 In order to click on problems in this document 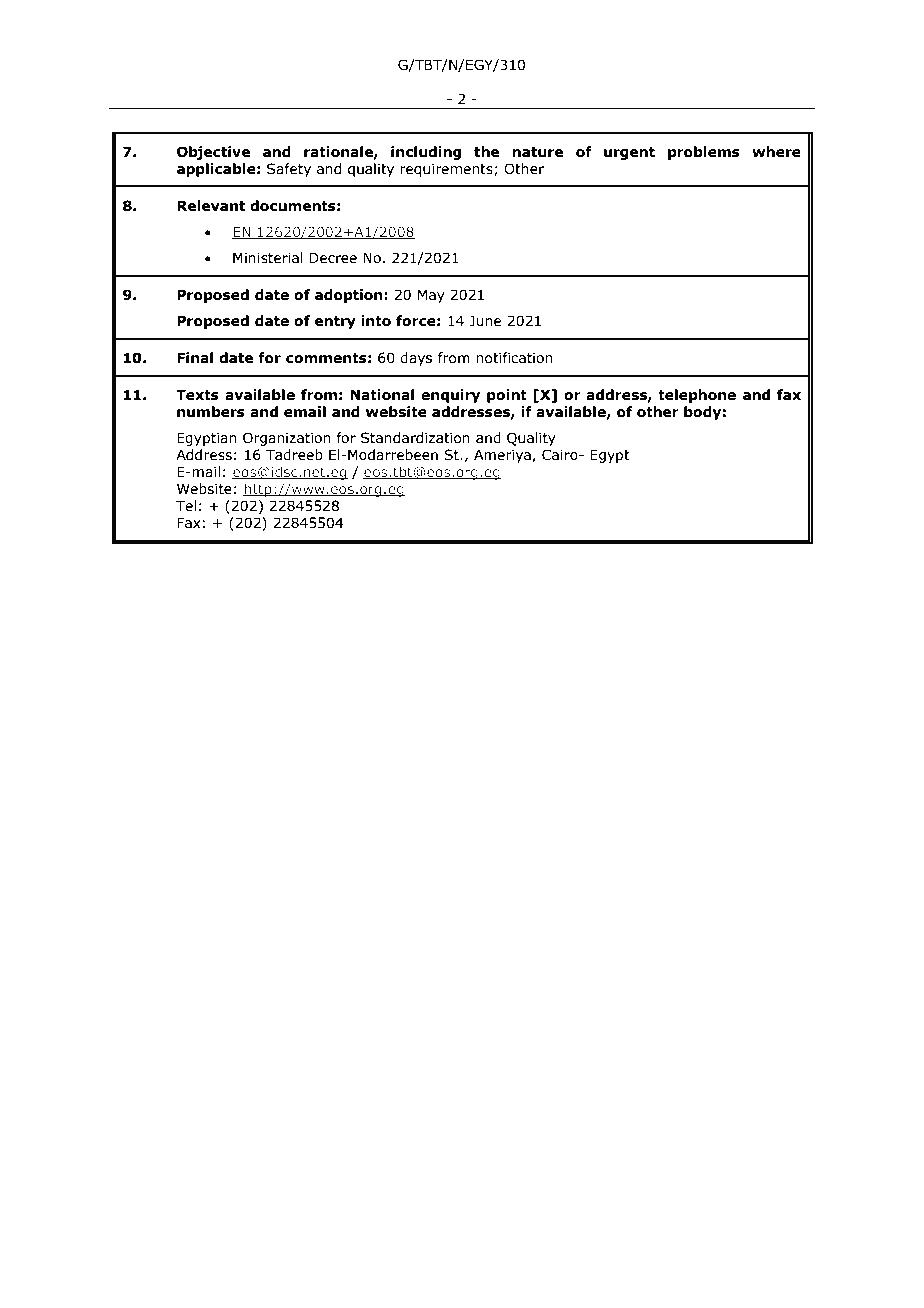, I will do `click(704, 153)`.
